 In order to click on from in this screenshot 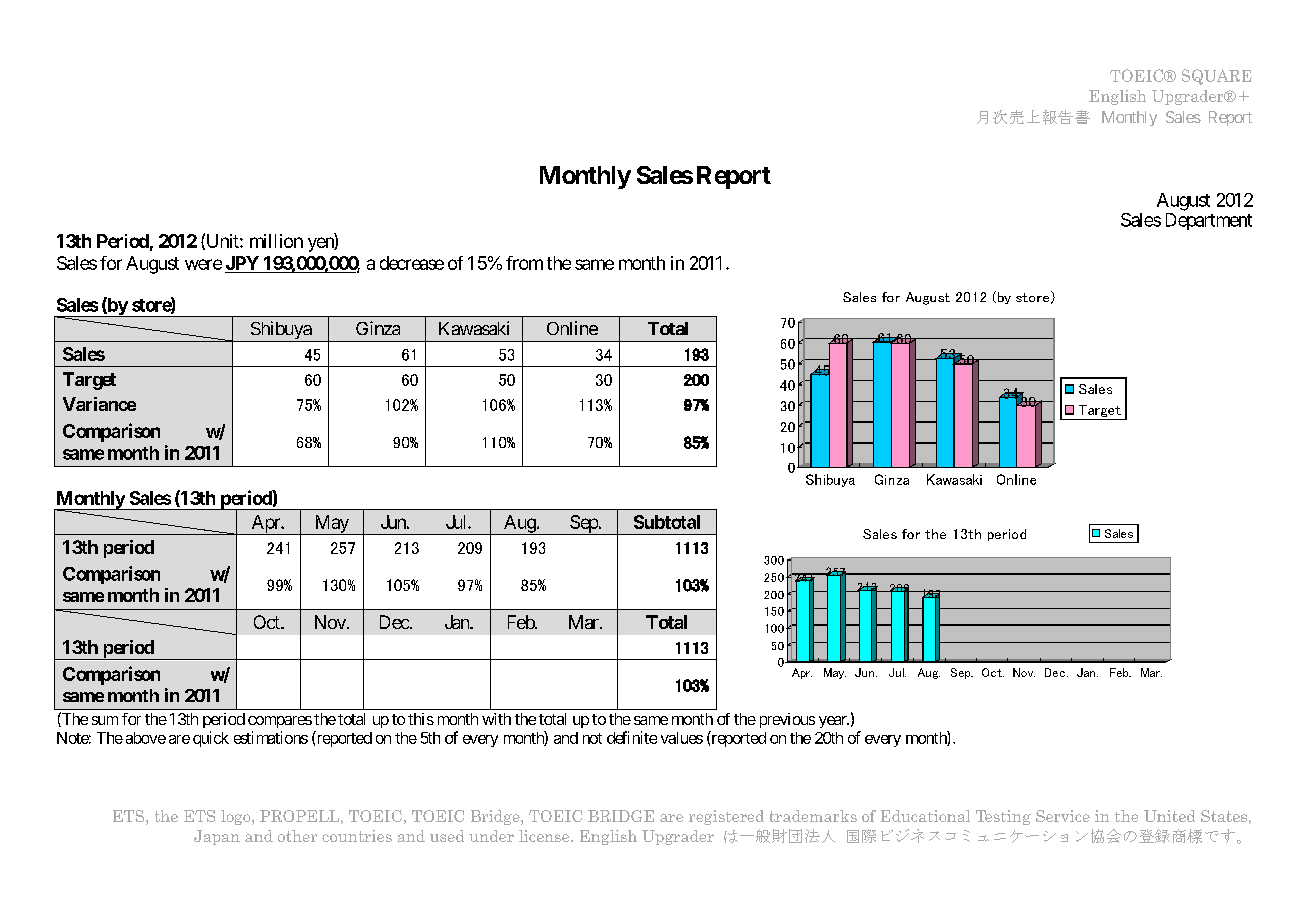, I will do `click(524, 263)`.
